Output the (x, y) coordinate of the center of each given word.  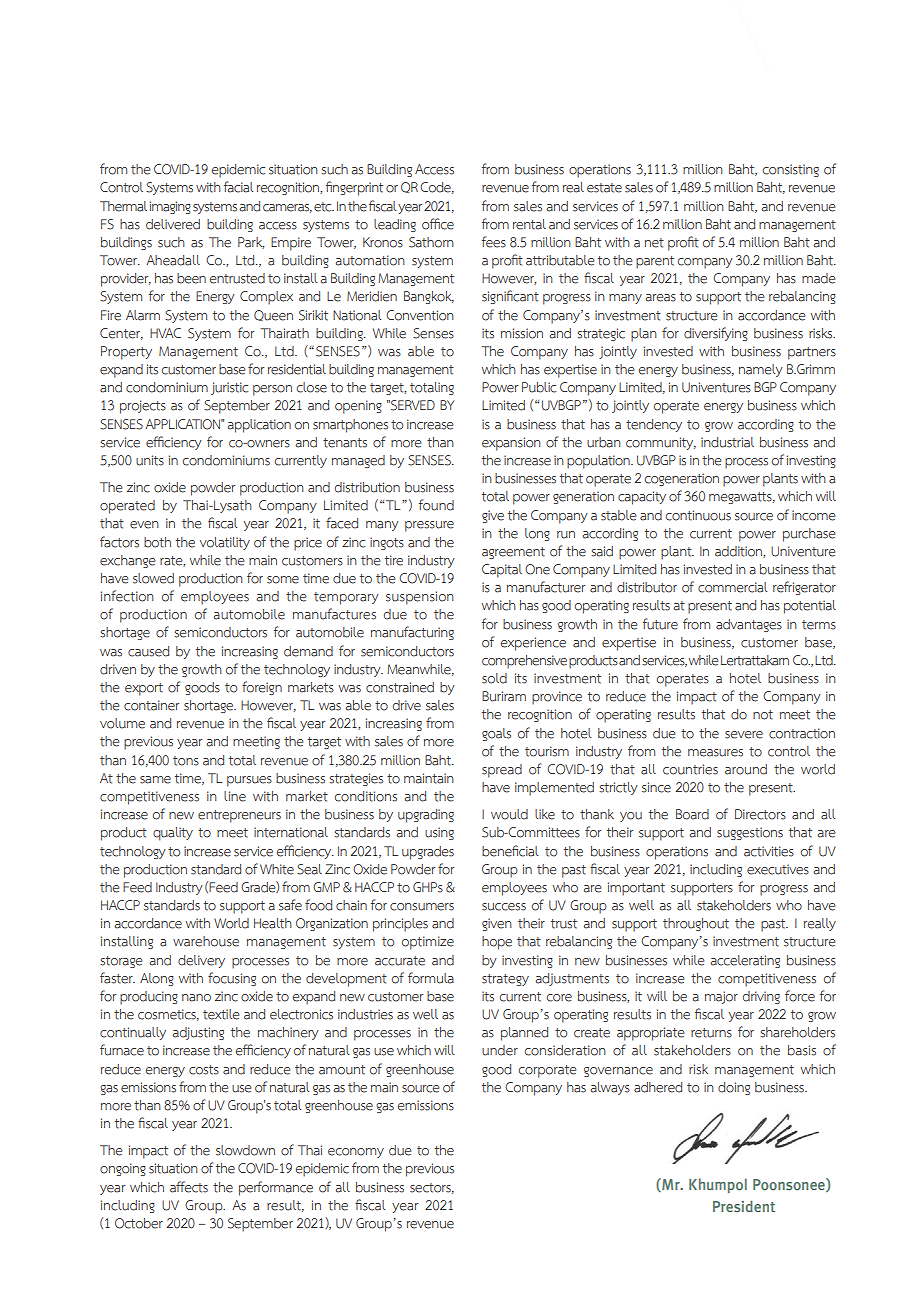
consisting (791, 170)
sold (494, 678)
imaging (170, 207)
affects (189, 1187)
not (763, 715)
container (151, 705)
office (438, 224)
